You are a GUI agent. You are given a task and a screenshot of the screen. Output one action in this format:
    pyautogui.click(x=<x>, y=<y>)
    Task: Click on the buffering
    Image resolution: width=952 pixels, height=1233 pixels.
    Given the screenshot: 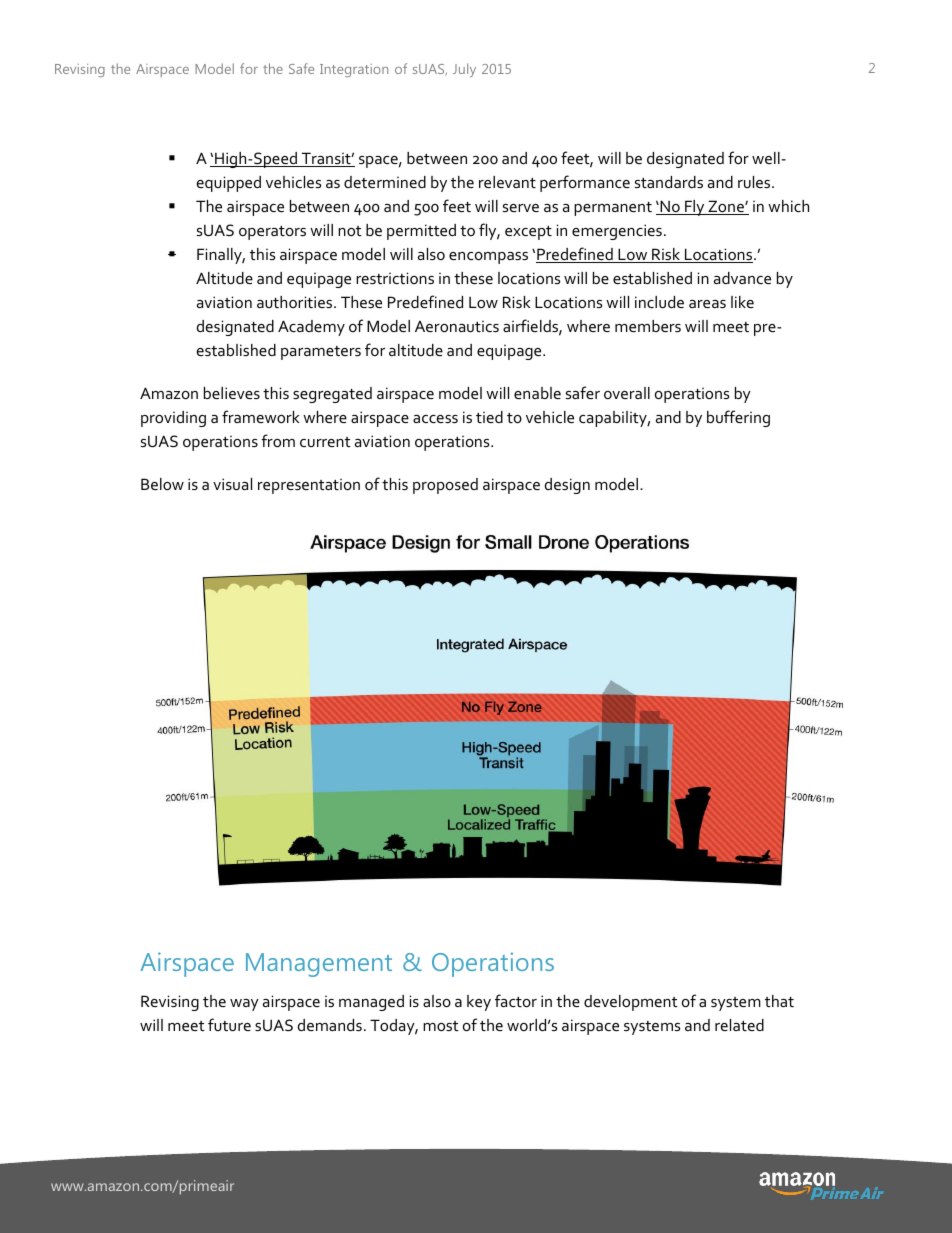 What is the action you would take?
    pyautogui.click(x=738, y=418)
